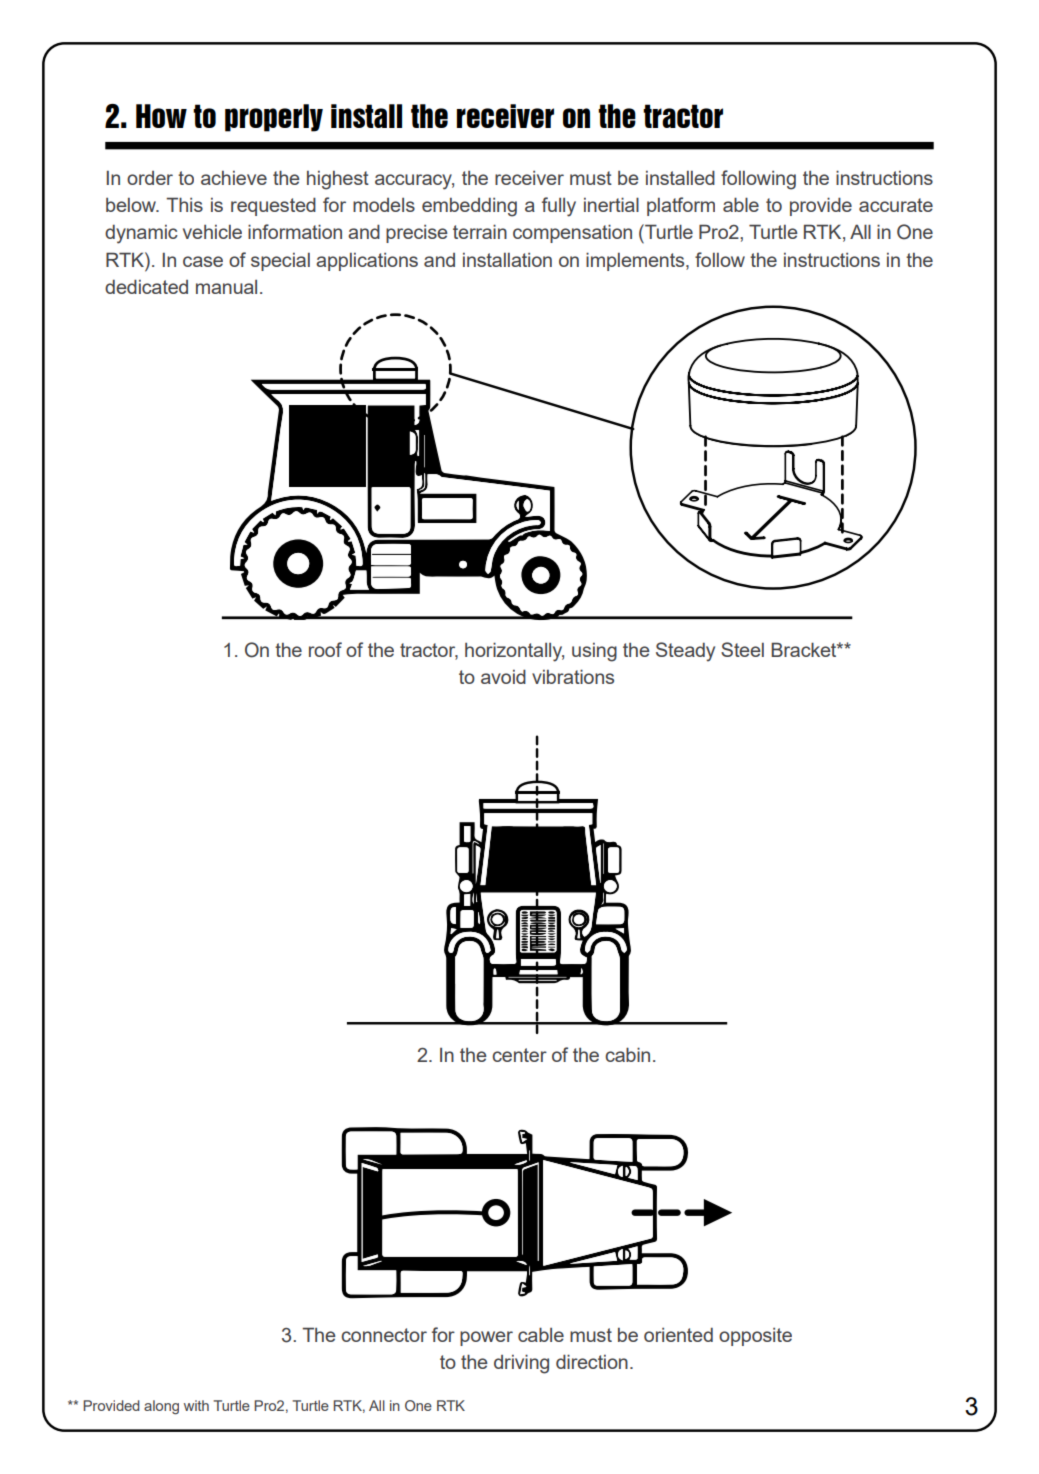  What do you see at coordinates (519, 1055) in the document?
I see `center` at bounding box center [519, 1055].
